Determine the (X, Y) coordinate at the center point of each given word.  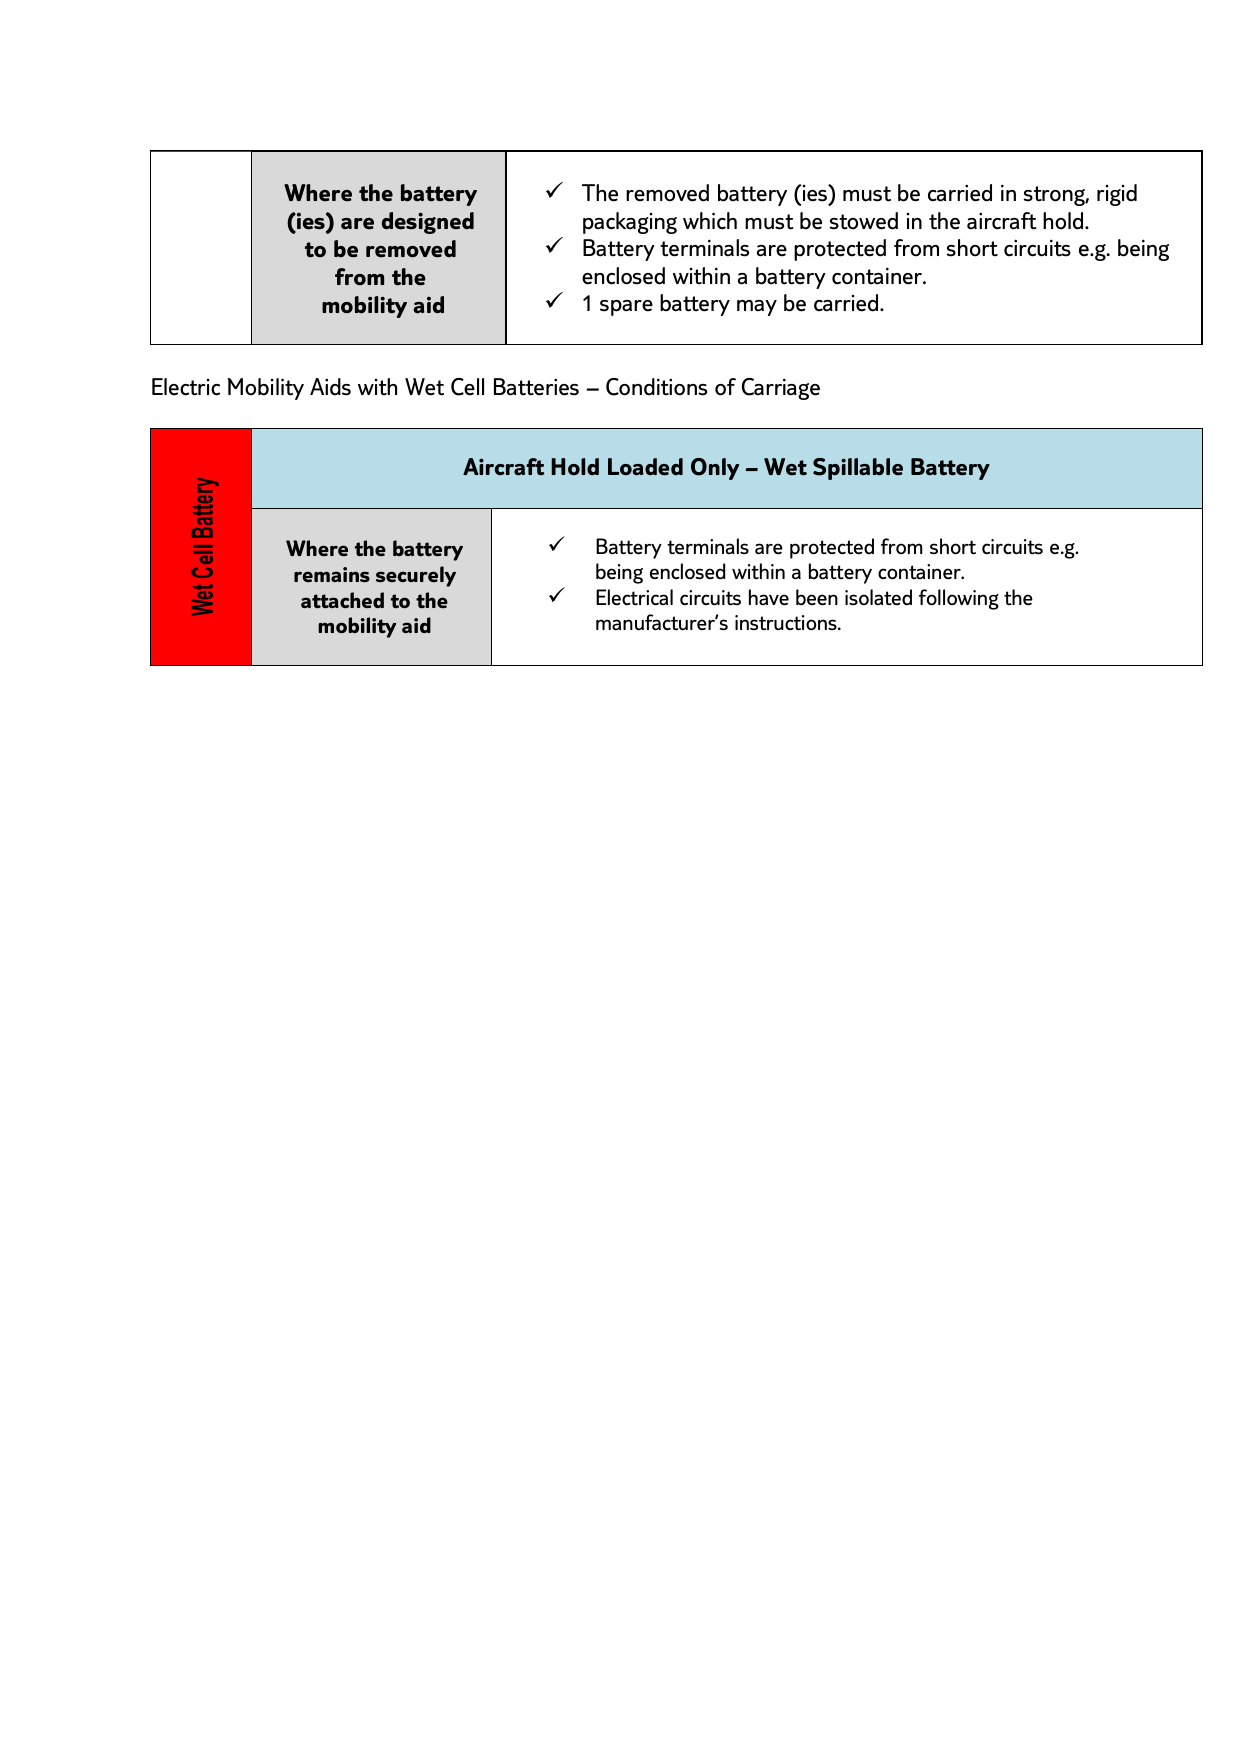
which (710, 221)
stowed (863, 221)
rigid (1117, 195)
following (959, 599)
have (769, 597)
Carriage (781, 389)
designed (428, 223)
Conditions (656, 387)
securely (416, 576)
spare (626, 308)
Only (715, 469)
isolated (878, 597)
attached (342, 600)
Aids (330, 387)
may (757, 308)
